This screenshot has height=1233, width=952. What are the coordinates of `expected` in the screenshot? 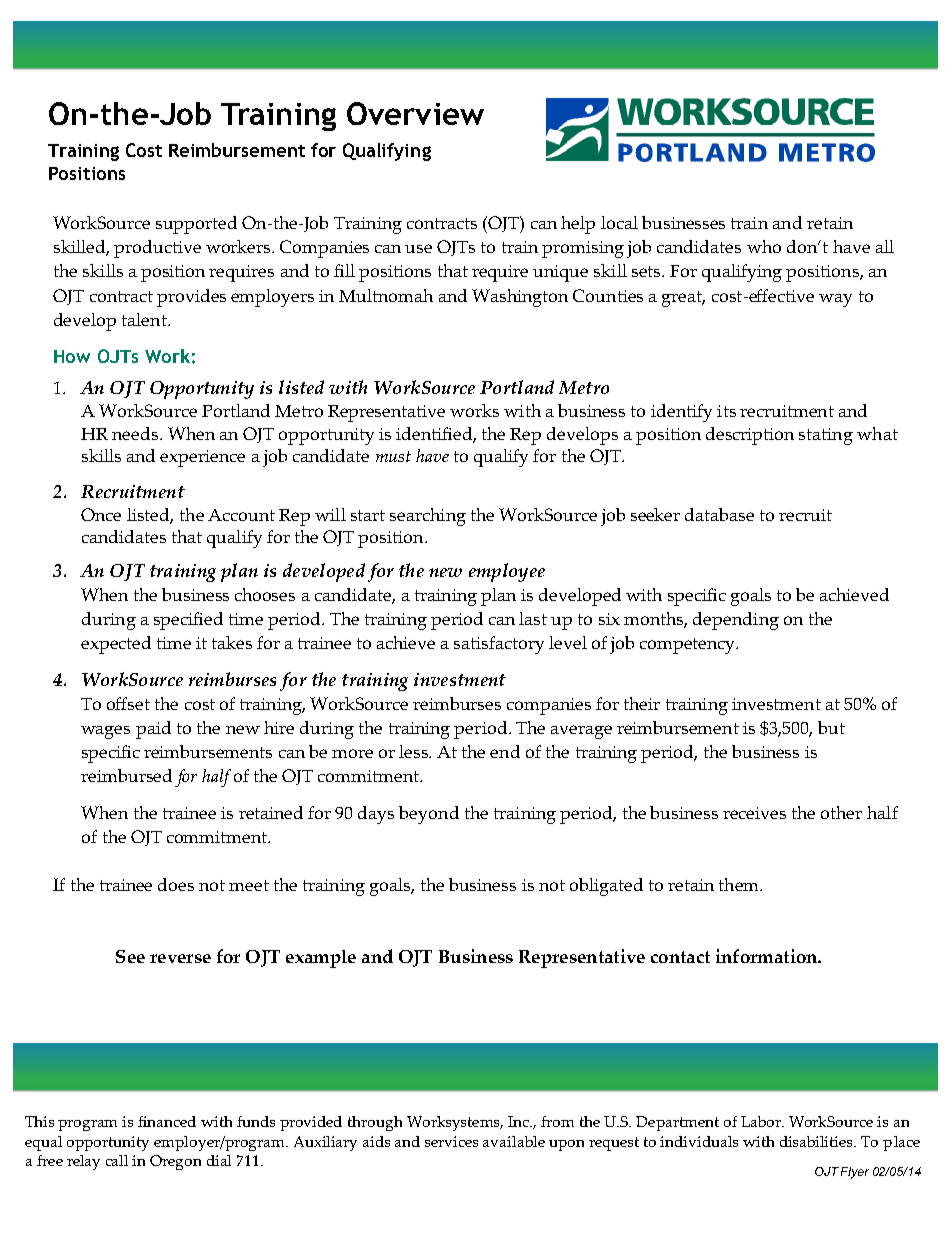 It's located at (116, 645).
